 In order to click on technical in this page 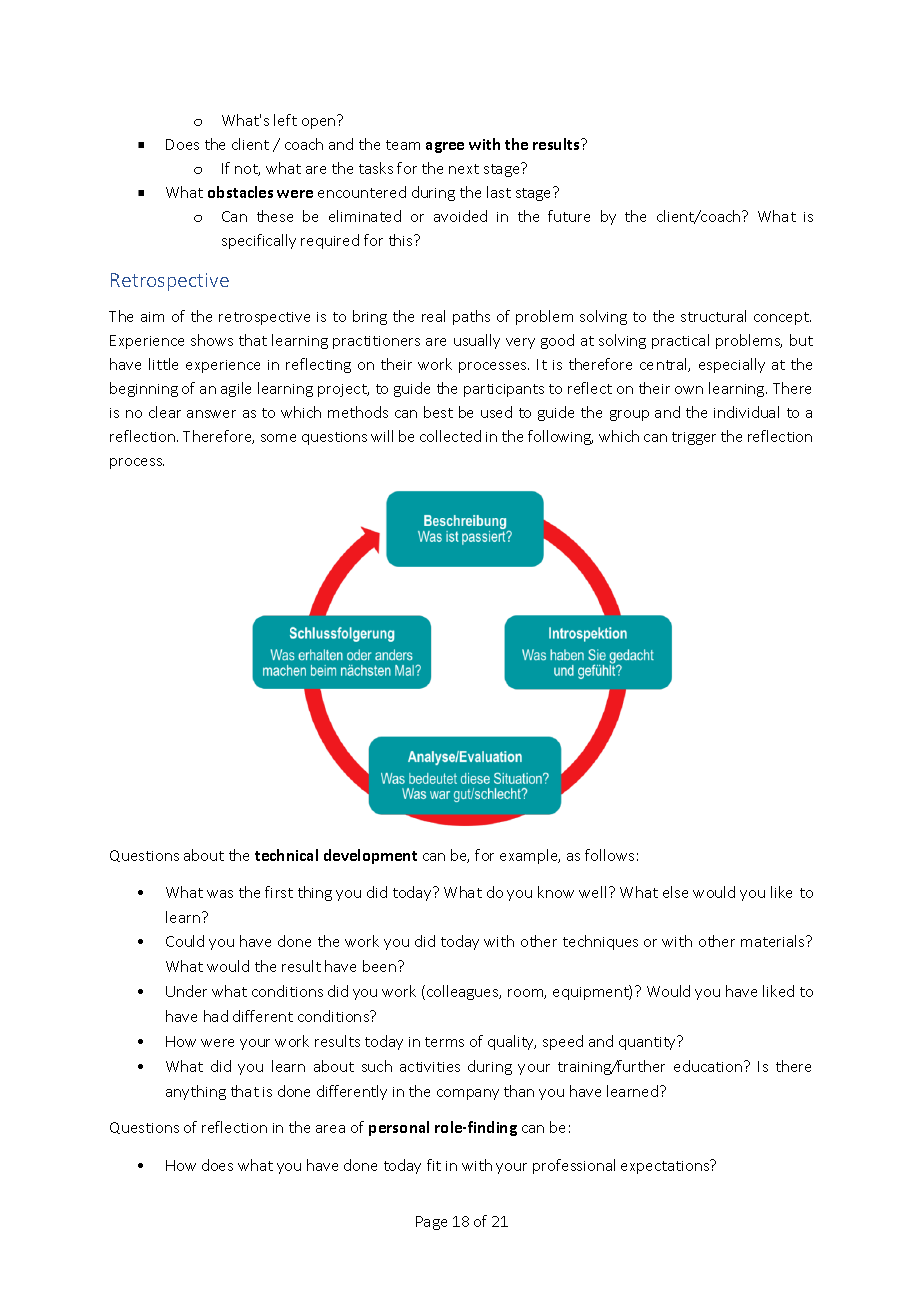, I will do `click(286, 855)`.
